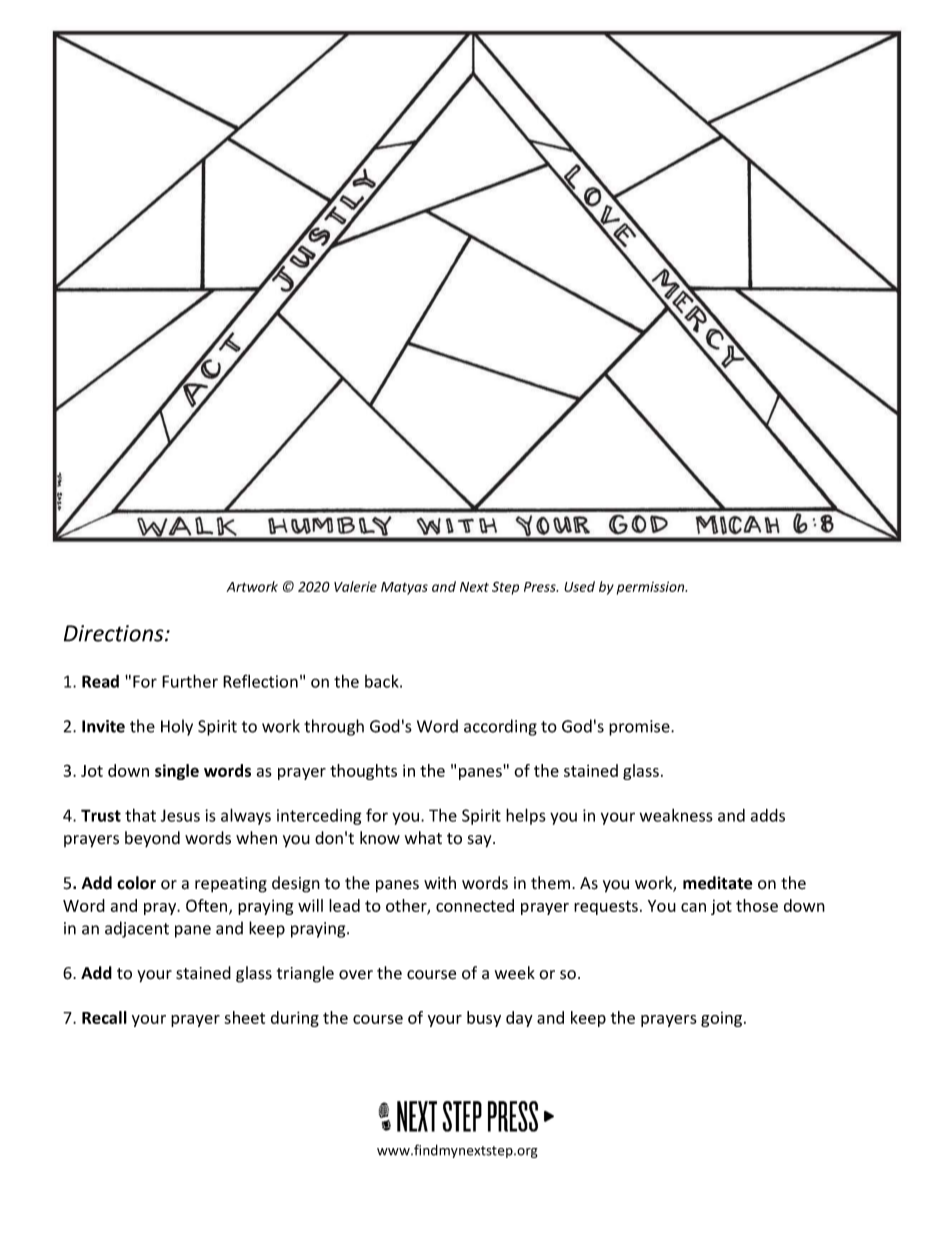 Image resolution: width=952 pixels, height=1233 pixels. What do you see at coordinates (244, 1017) in the screenshot?
I see `sheet` at bounding box center [244, 1017].
